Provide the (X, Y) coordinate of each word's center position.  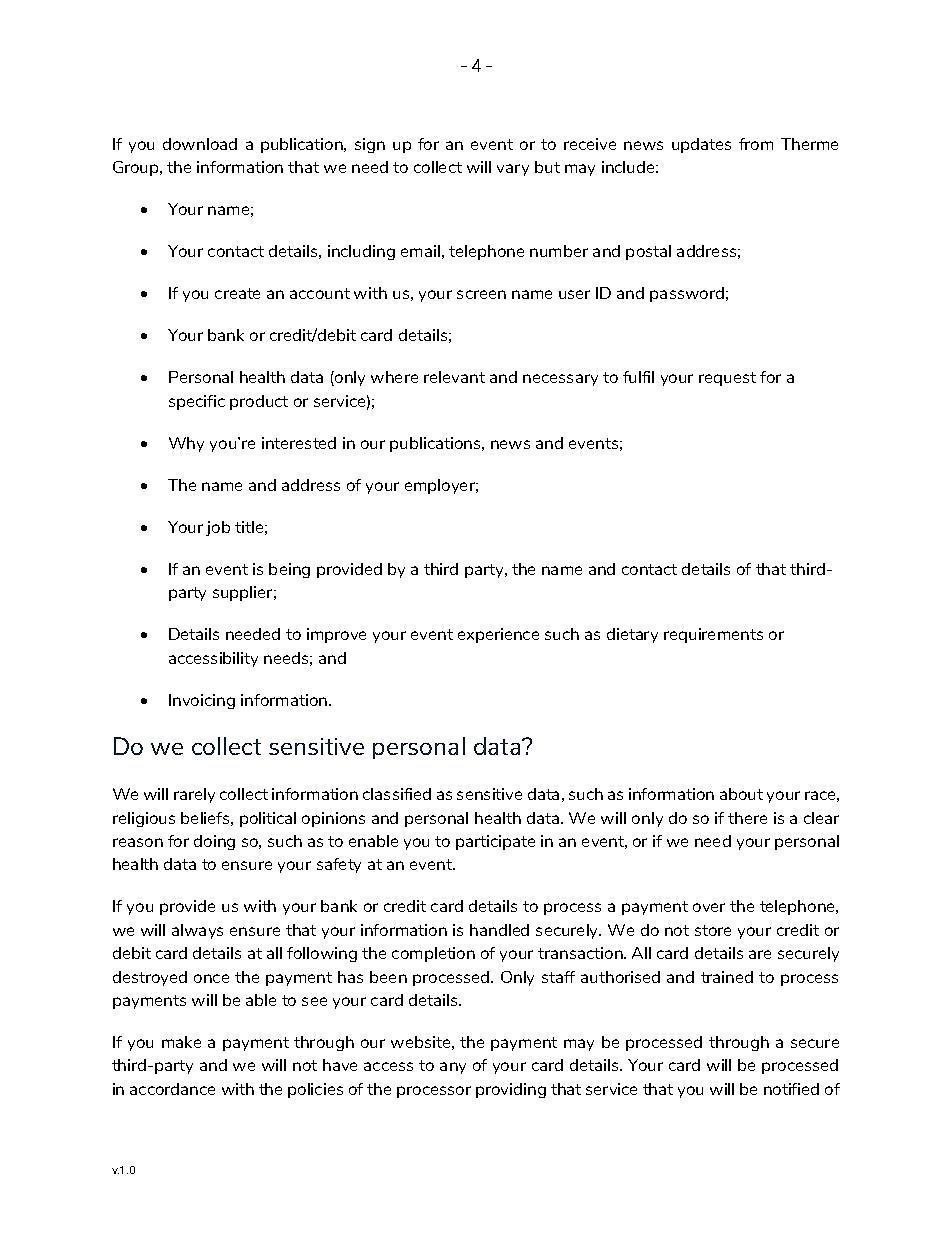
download (200, 144)
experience (498, 635)
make (181, 1042)
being (289, 570)
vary (513, 170)
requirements (713, 635)
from (756, 144)
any (453, 1068)
